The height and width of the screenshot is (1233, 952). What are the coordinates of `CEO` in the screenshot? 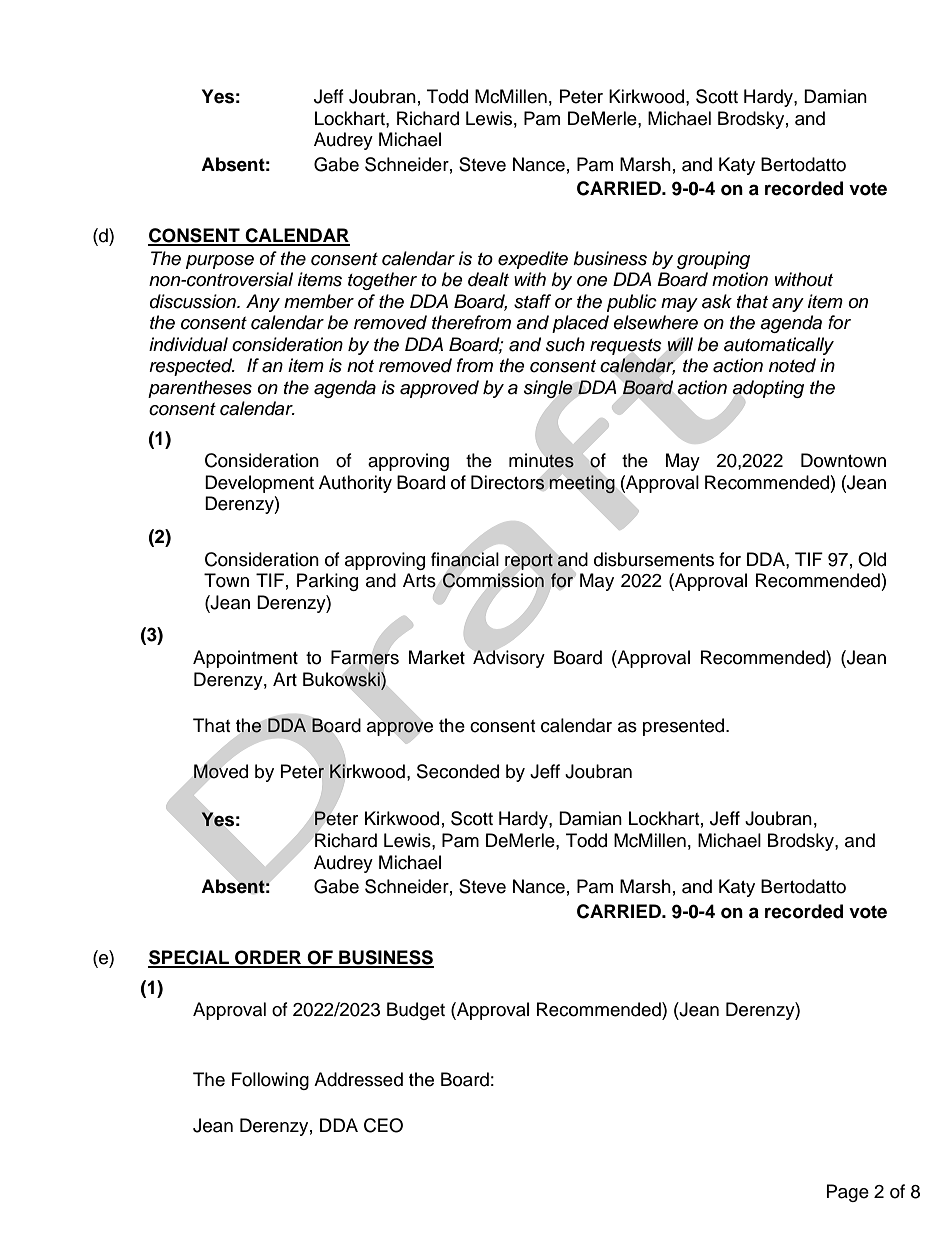 It's located at (383, 1125).
